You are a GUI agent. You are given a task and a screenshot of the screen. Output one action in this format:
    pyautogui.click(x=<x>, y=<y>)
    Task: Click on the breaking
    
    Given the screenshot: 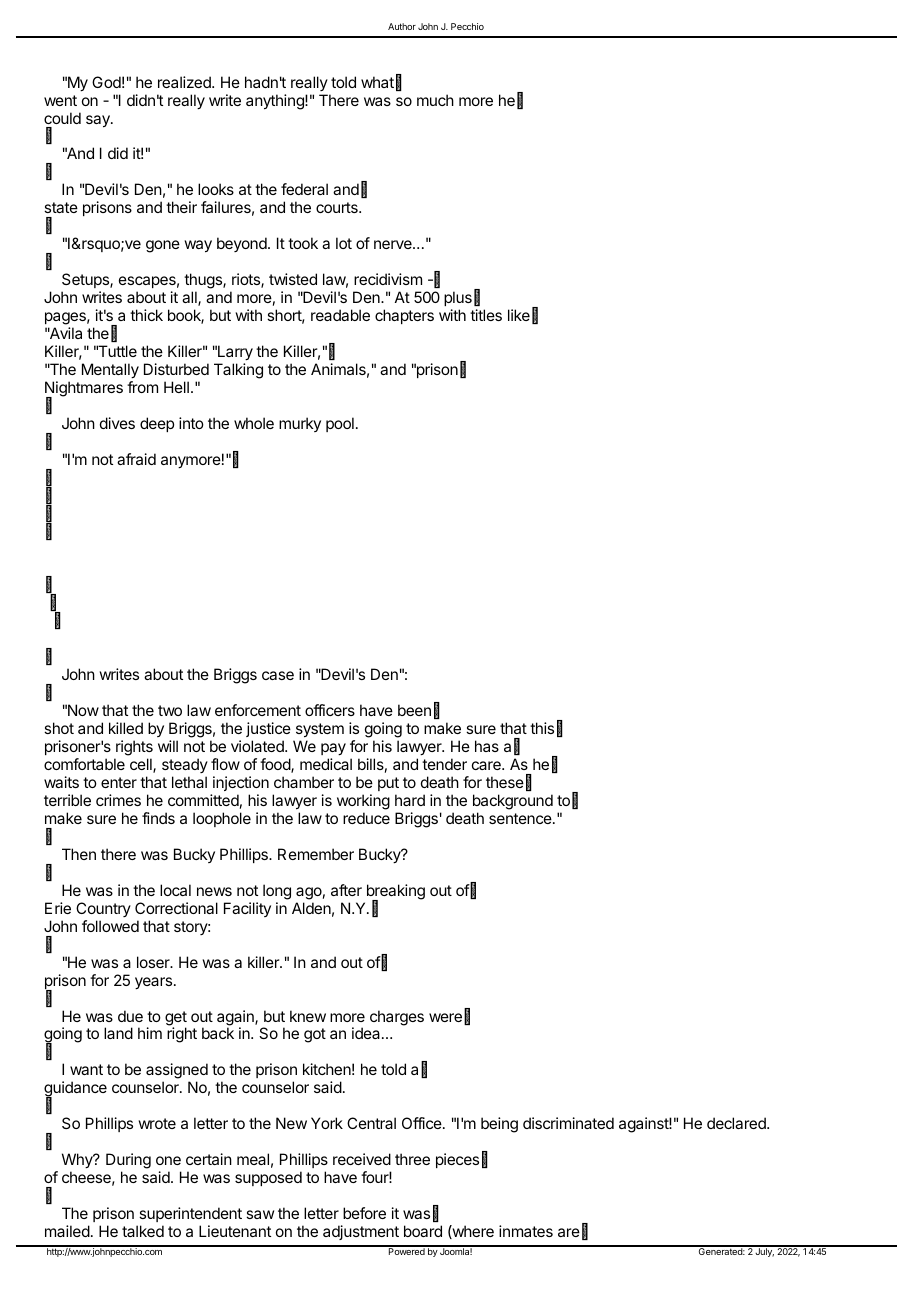 What is the action you would take?
    pyautogui.click(x=396, y=893)
